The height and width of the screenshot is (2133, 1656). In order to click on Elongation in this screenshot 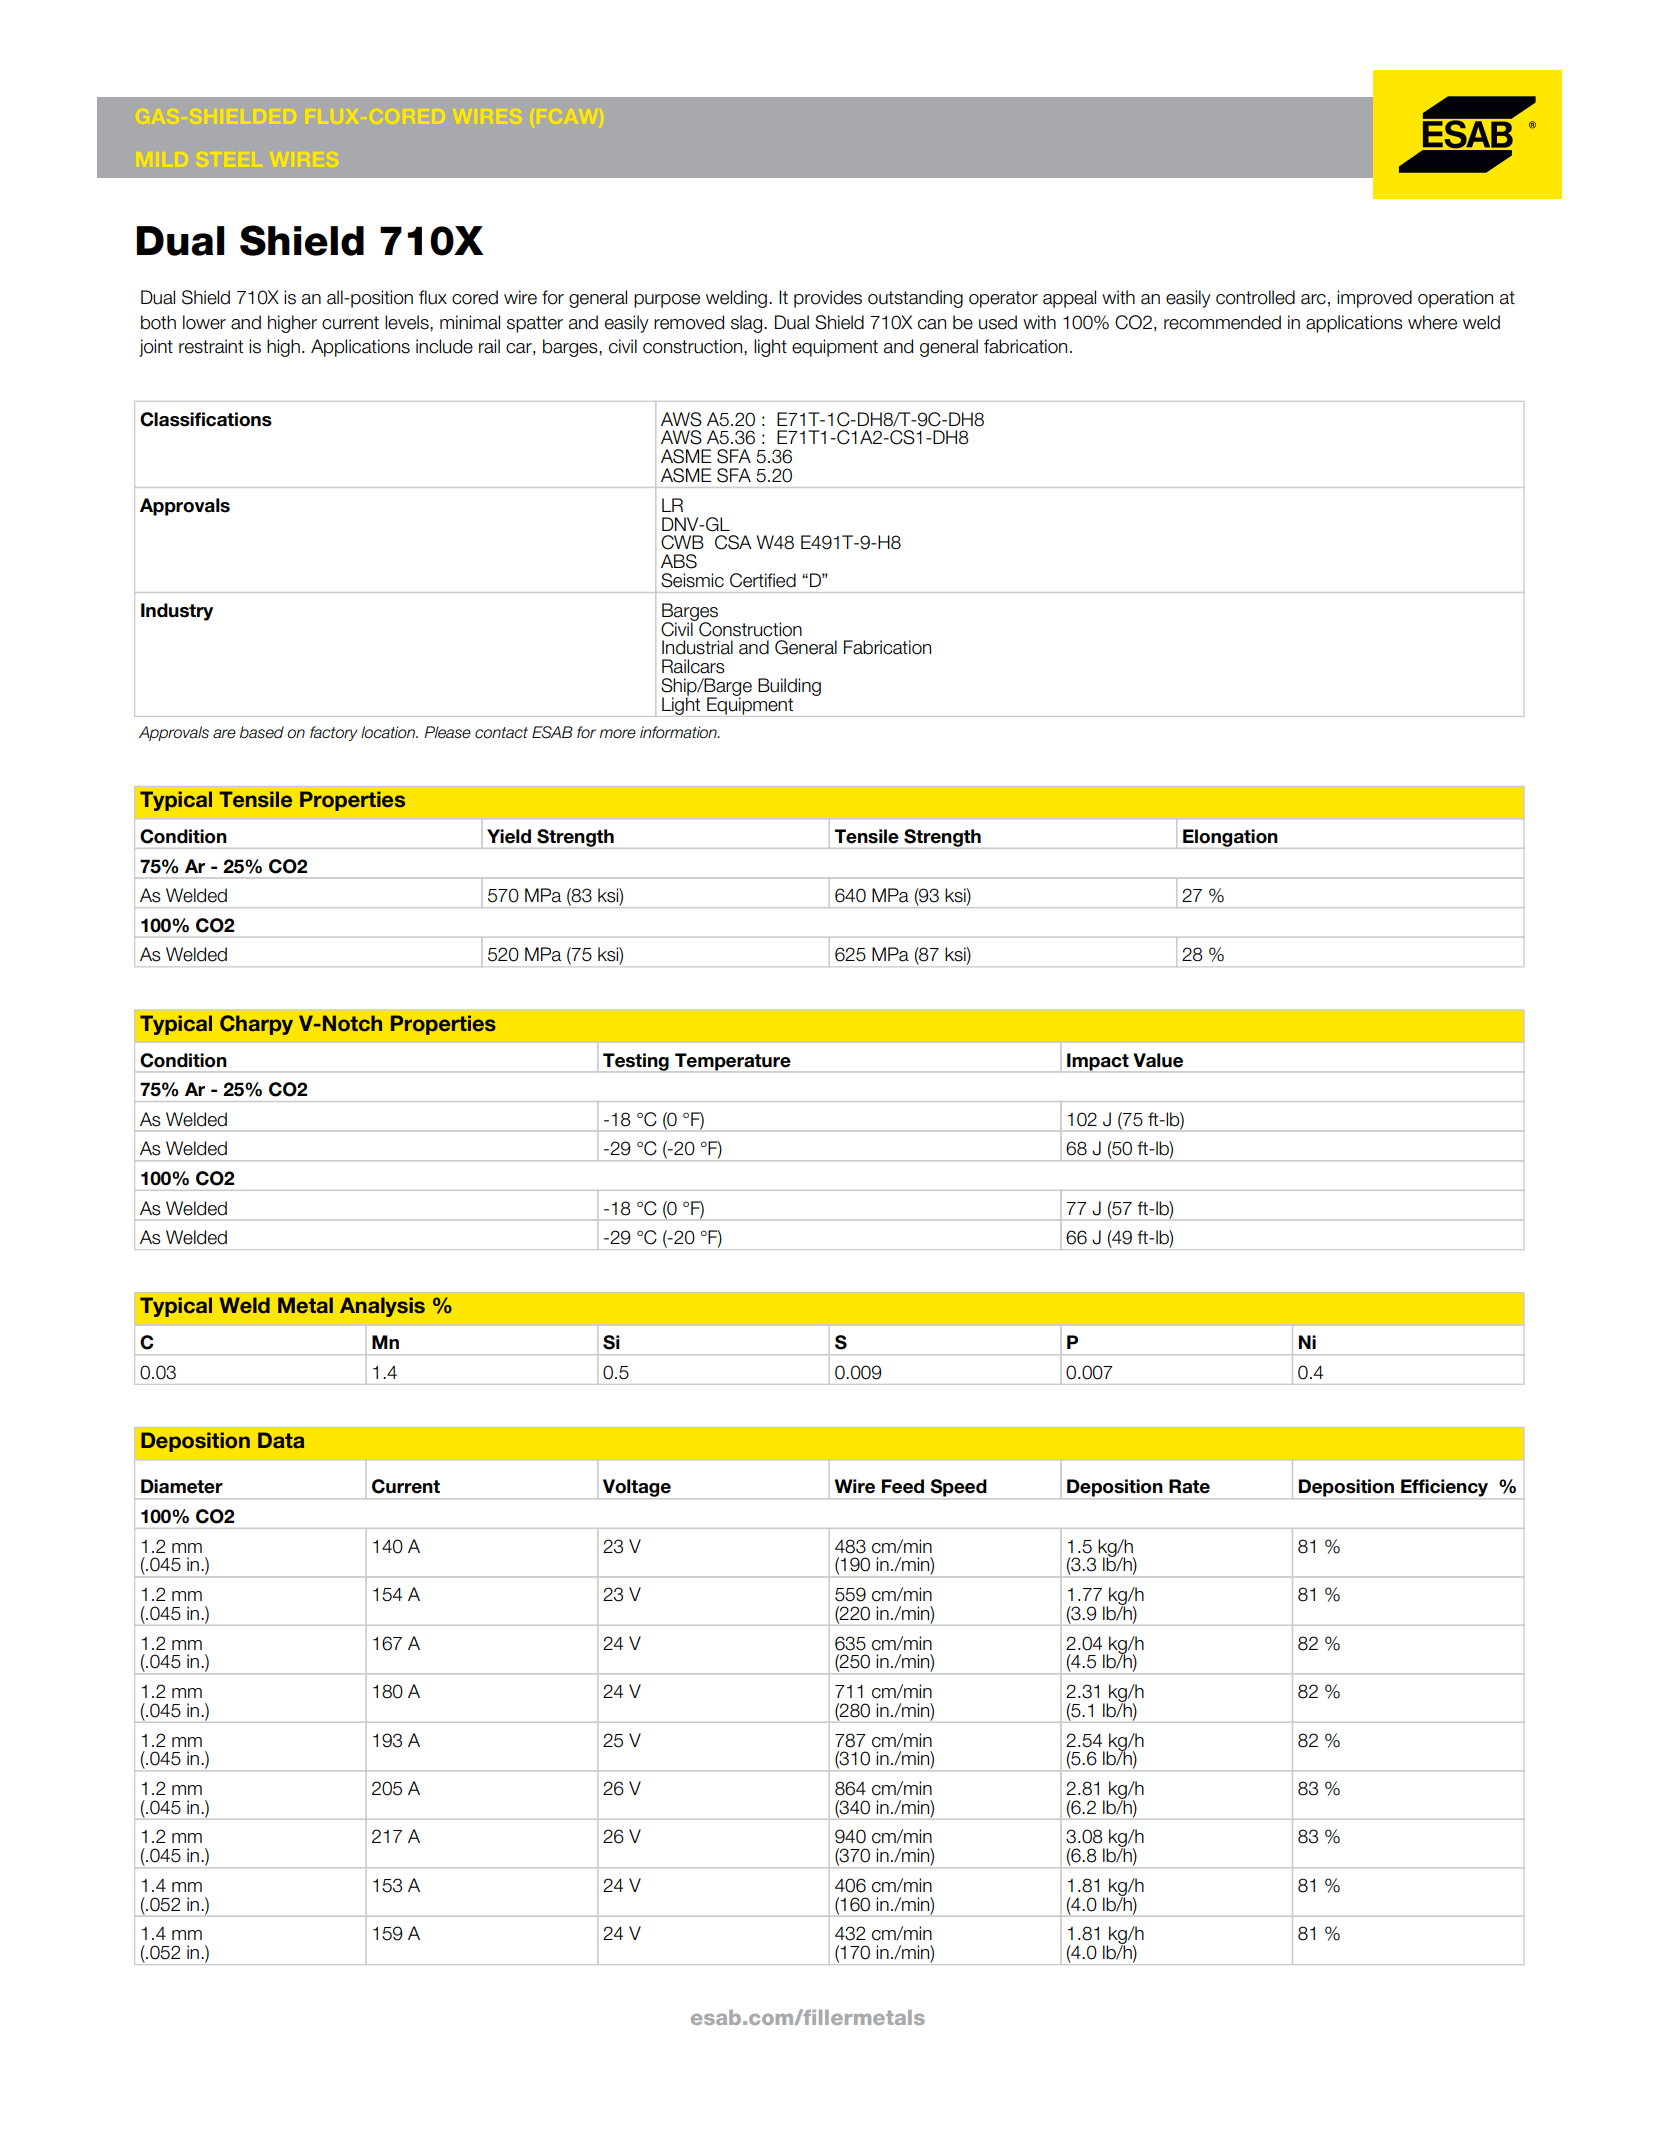, I will do `click(1230, 839)`.
